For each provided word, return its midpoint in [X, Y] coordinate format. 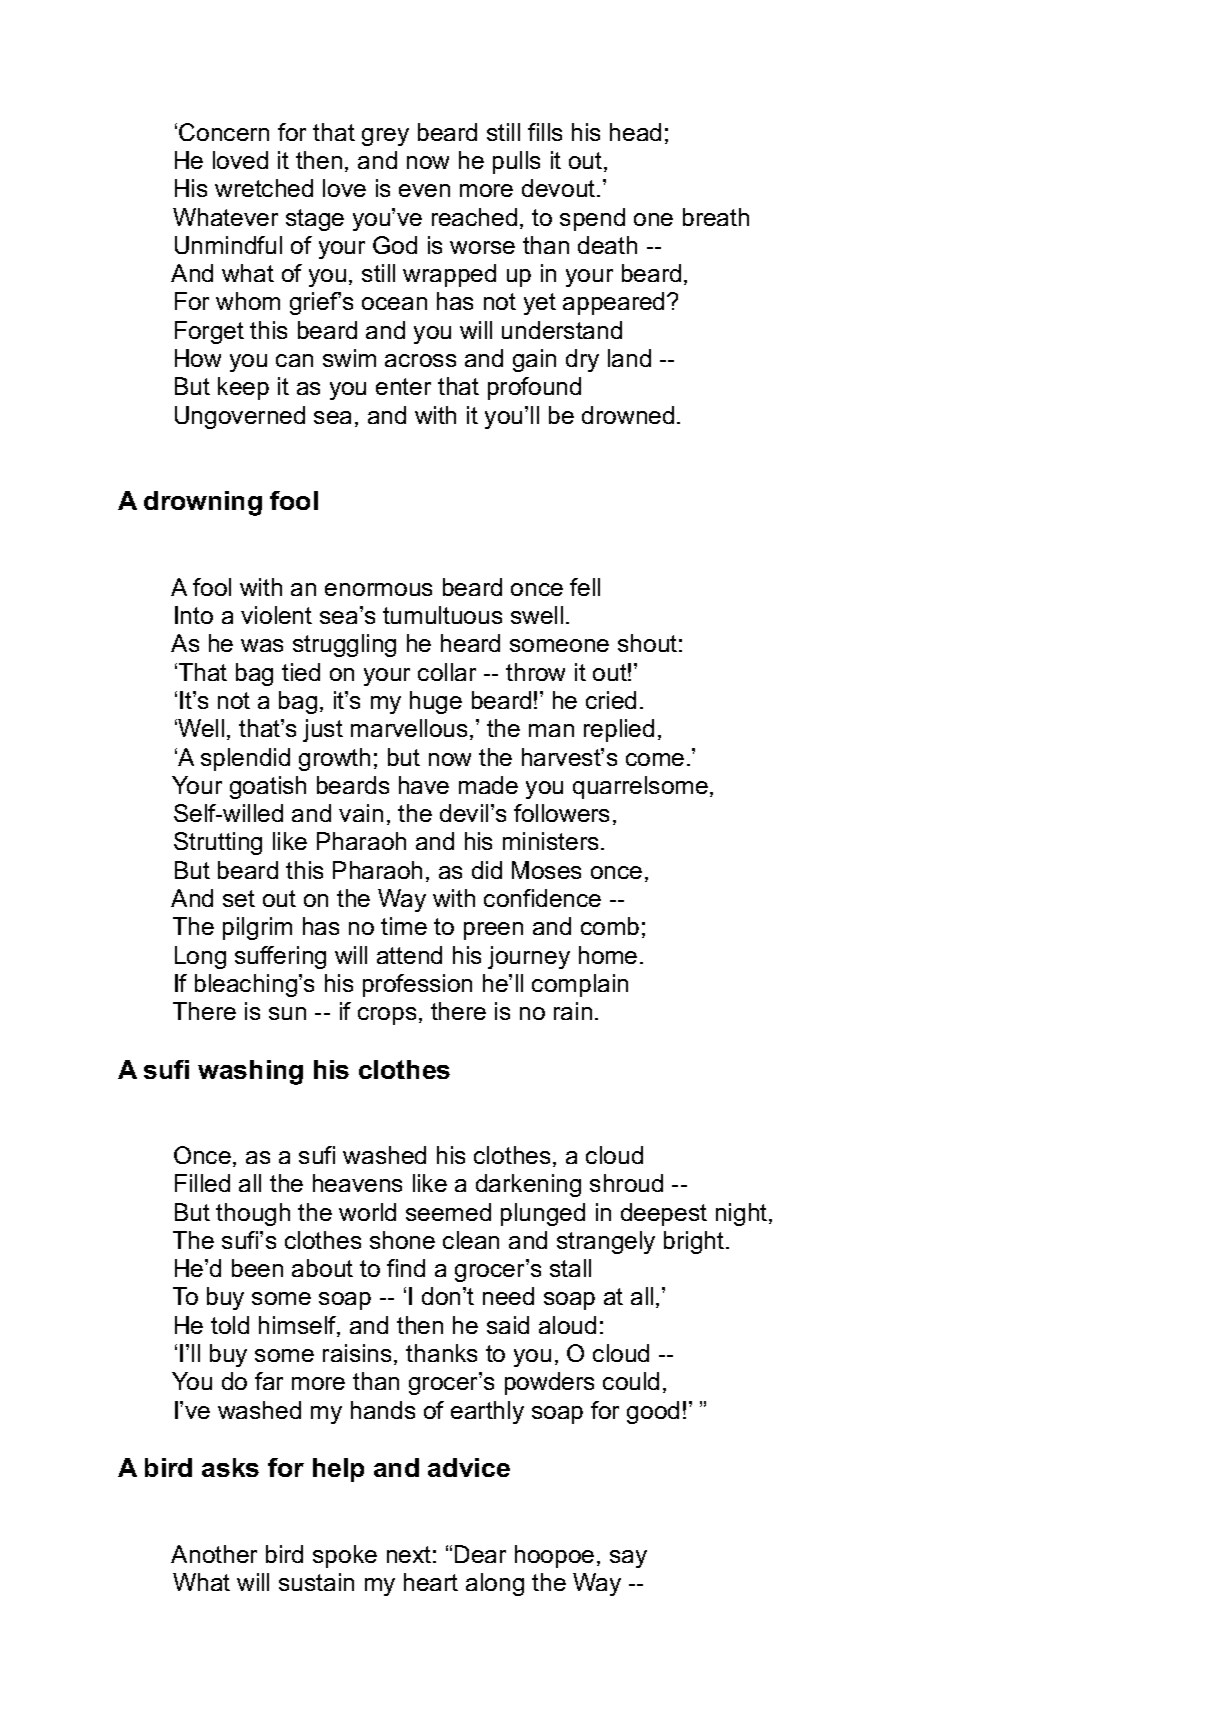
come [655, 759]
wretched [264, 188]
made [488, 785]
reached [474, 217]
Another [214, 1554]
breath [716, 217]
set [239, 898]
